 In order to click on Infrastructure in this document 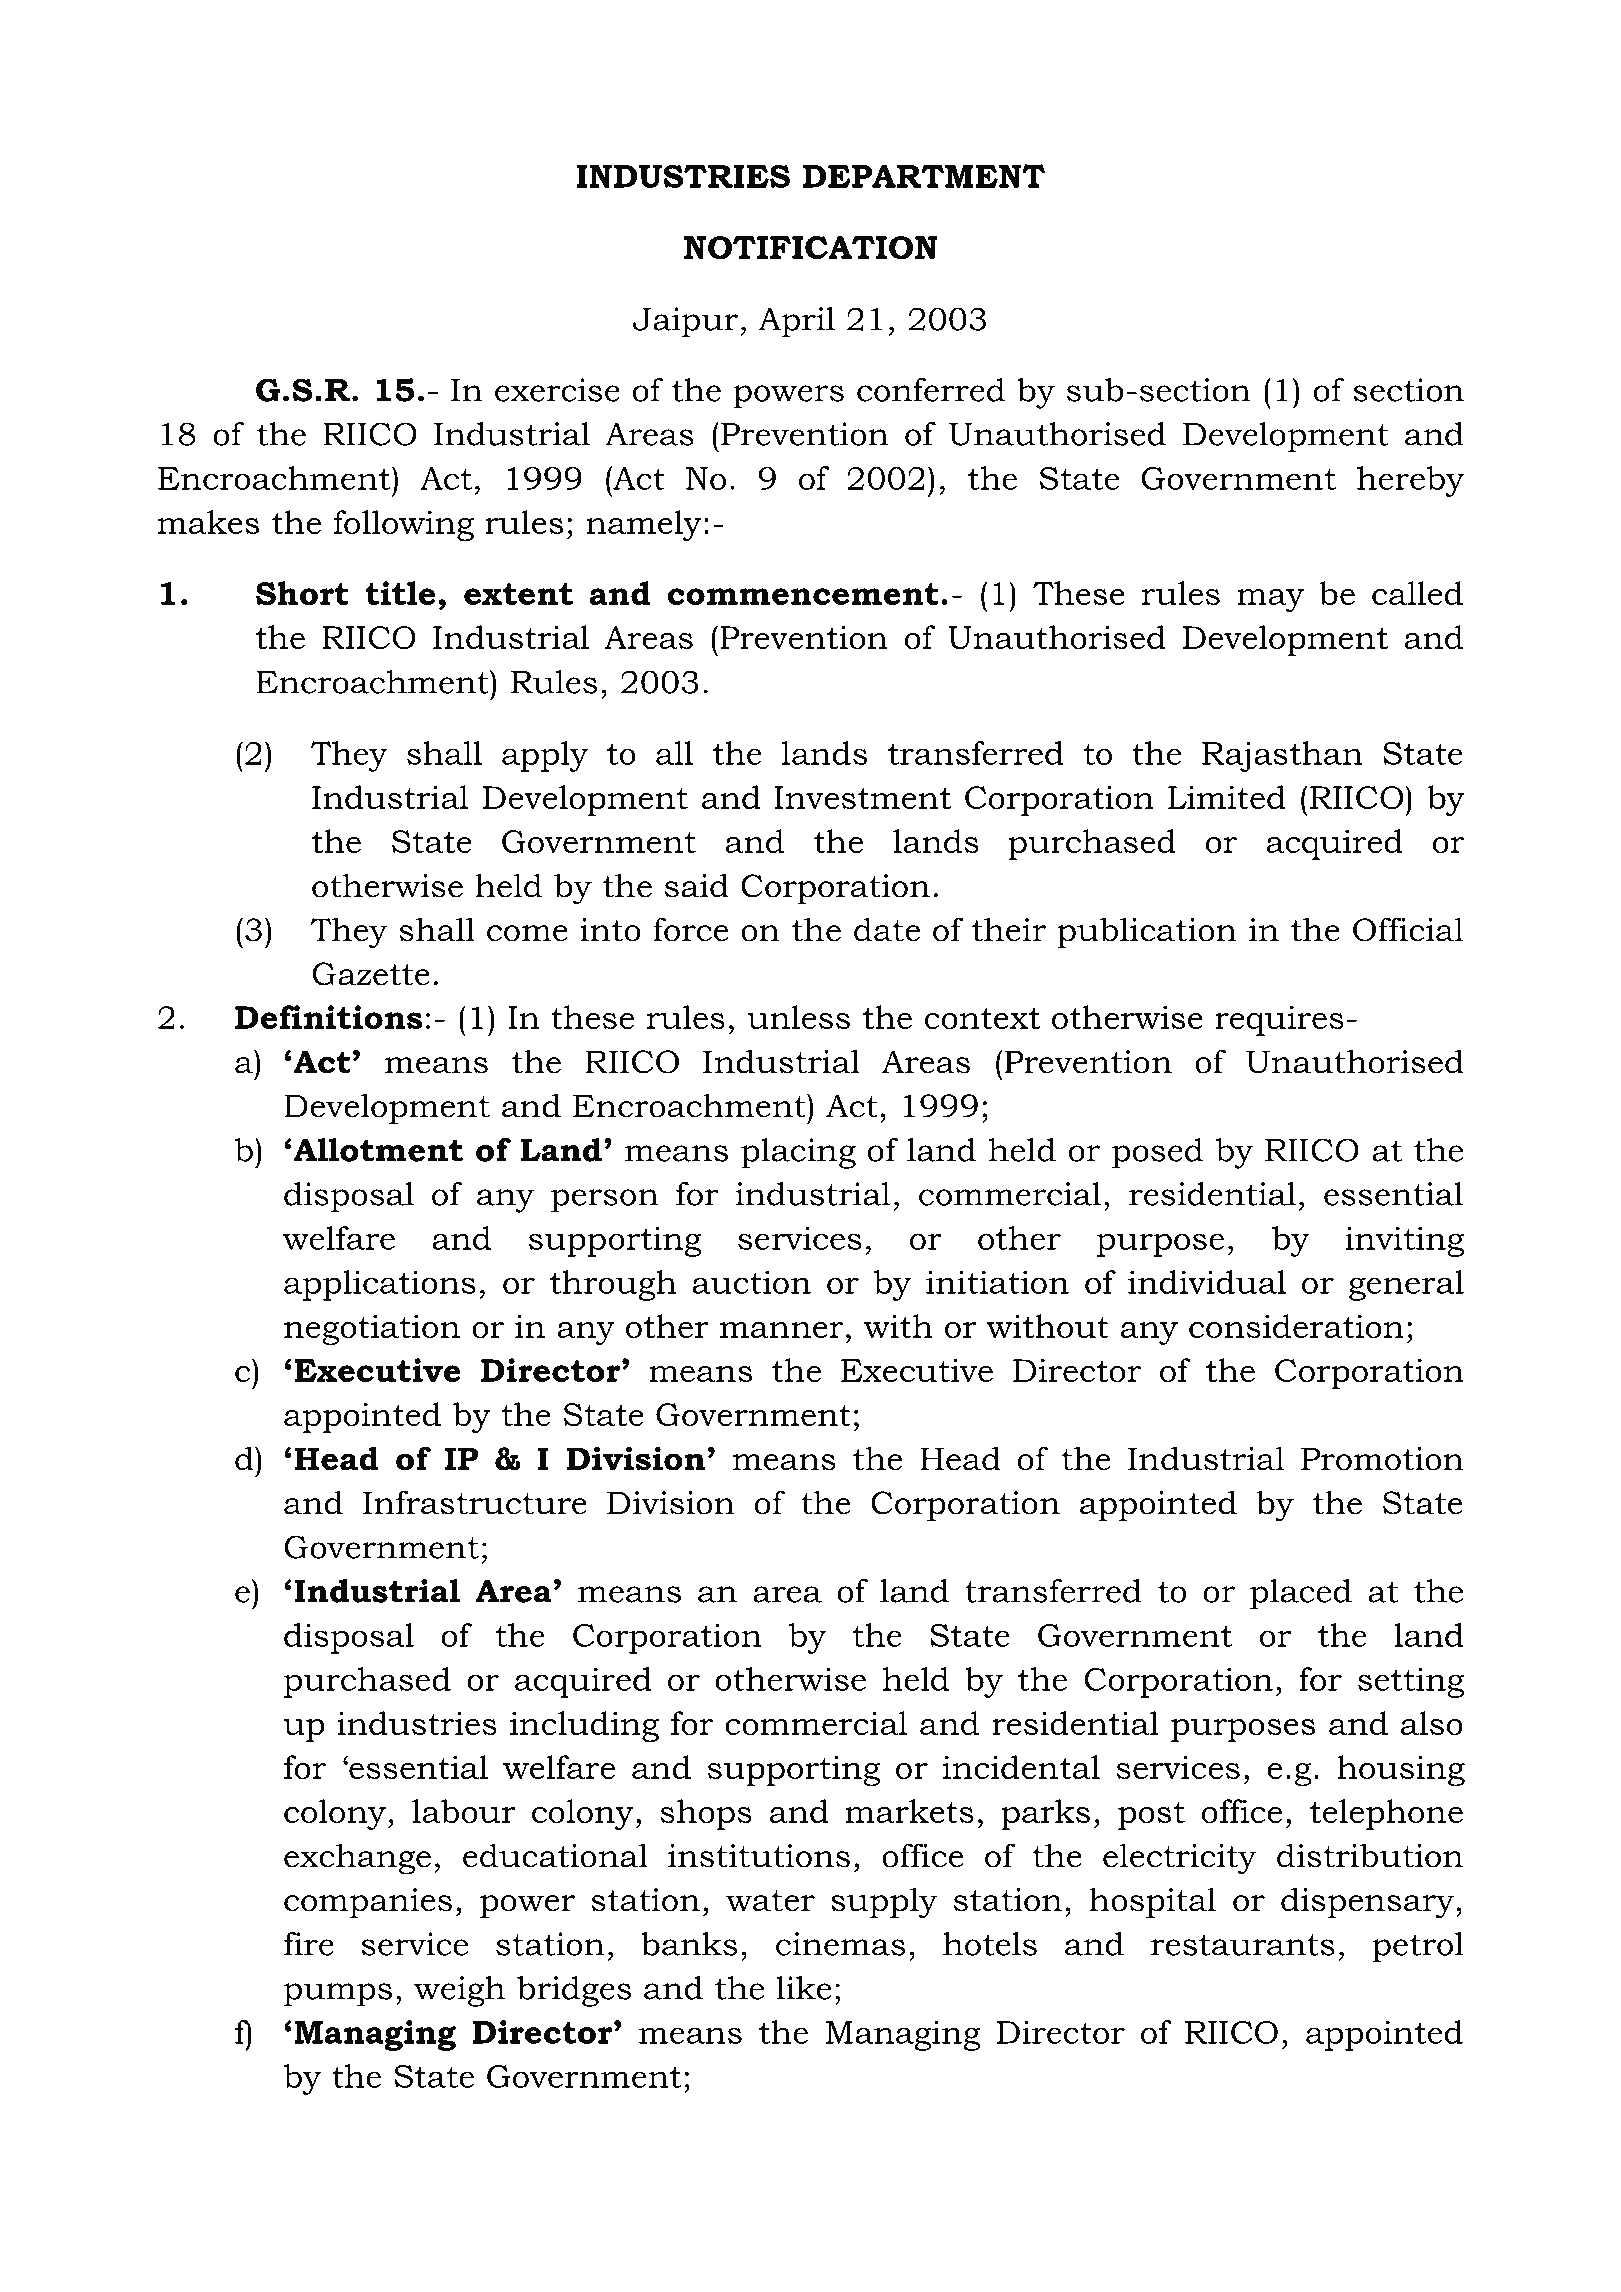, I will do `click(475, 1502)`.
